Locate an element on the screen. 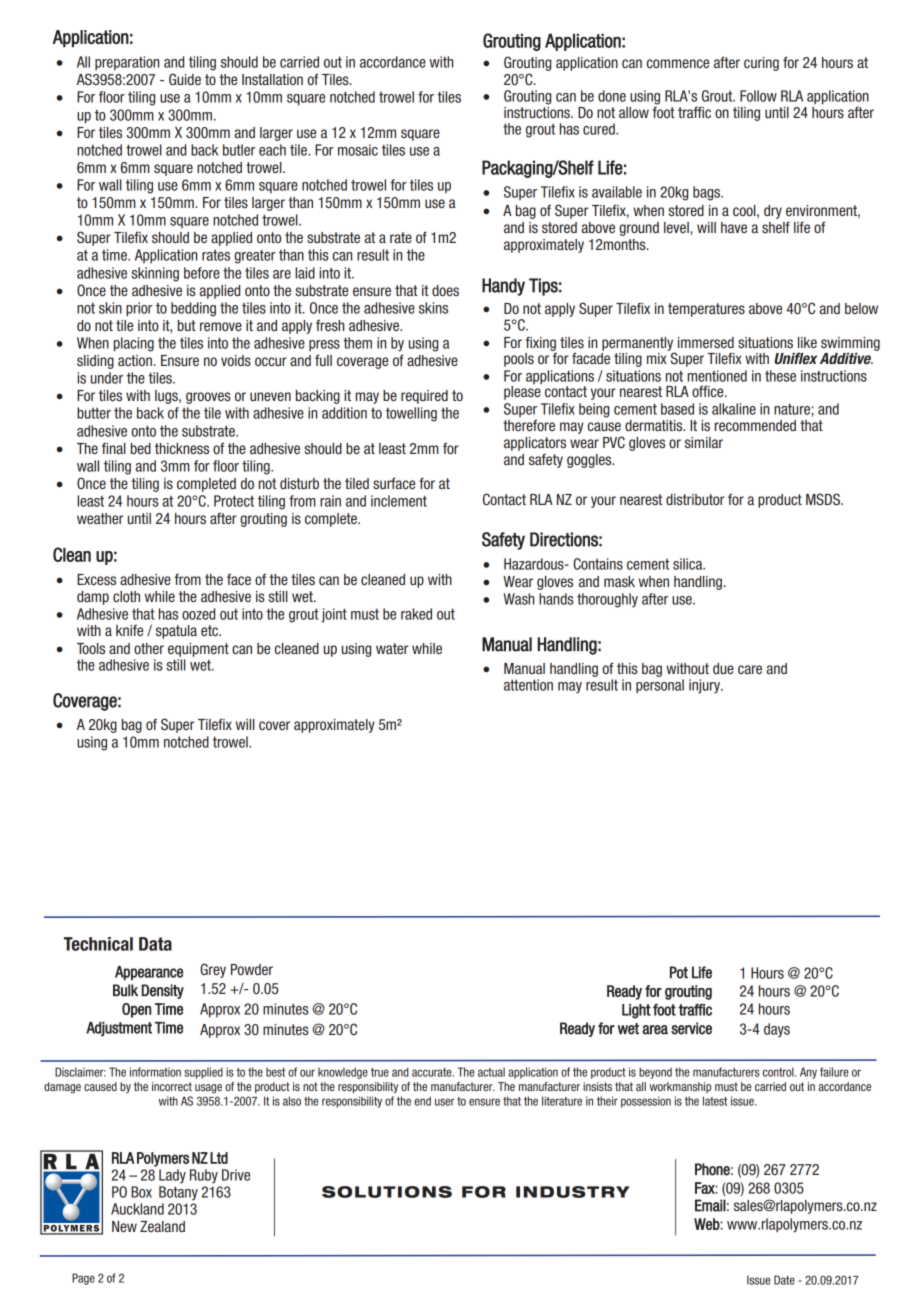 The height and width of the screenshot is (1308, 924). cured is located at coordinates (600, 129).
